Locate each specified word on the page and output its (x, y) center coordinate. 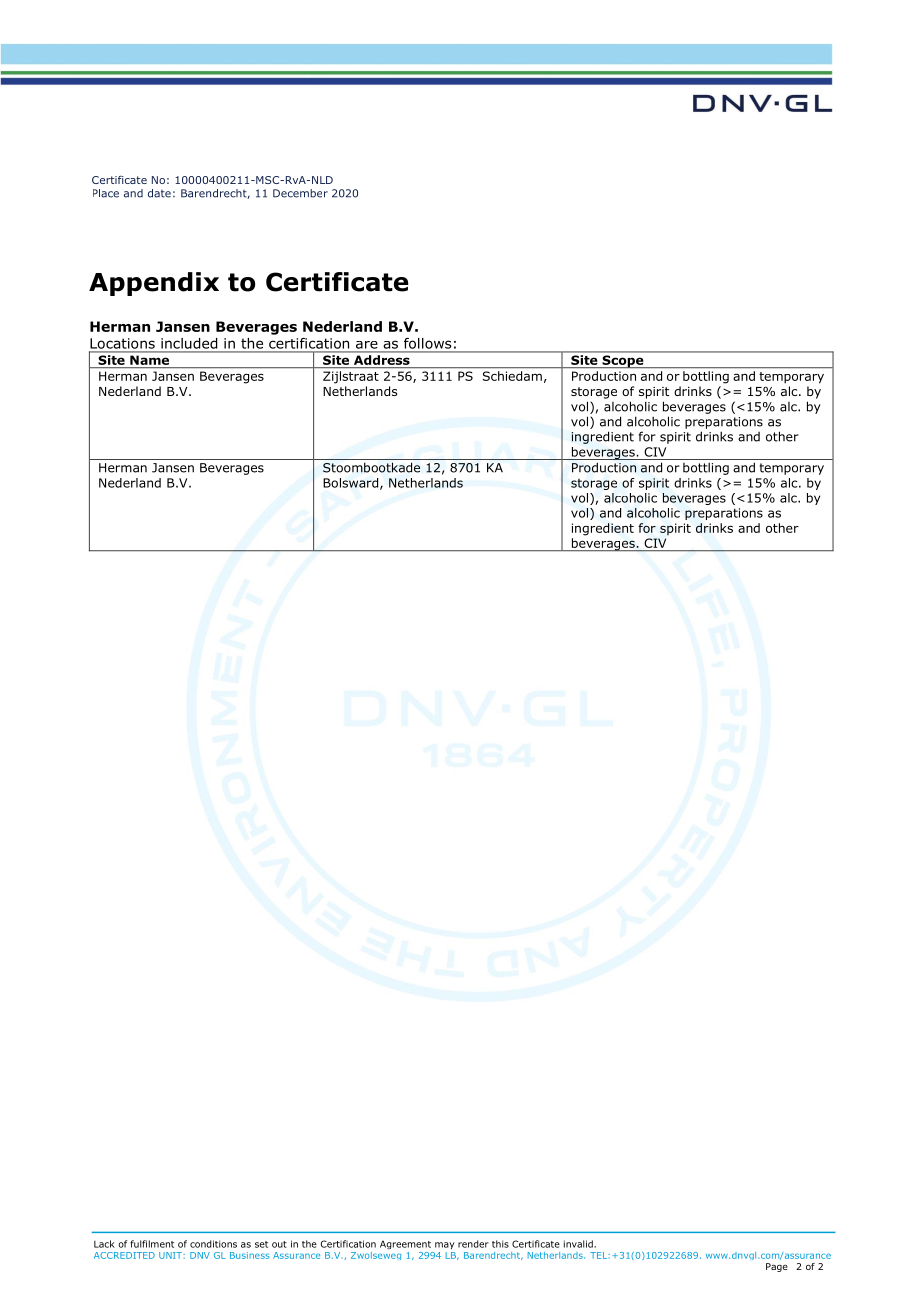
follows (427, 343)
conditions (213, 1244)
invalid (579, 1244)
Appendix (154, 284)
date (159, 193)
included (189, 343)
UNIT (171, 1255)
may (445, 1245)
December (300, 193)
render (473, 1244)
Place (106, 193)
